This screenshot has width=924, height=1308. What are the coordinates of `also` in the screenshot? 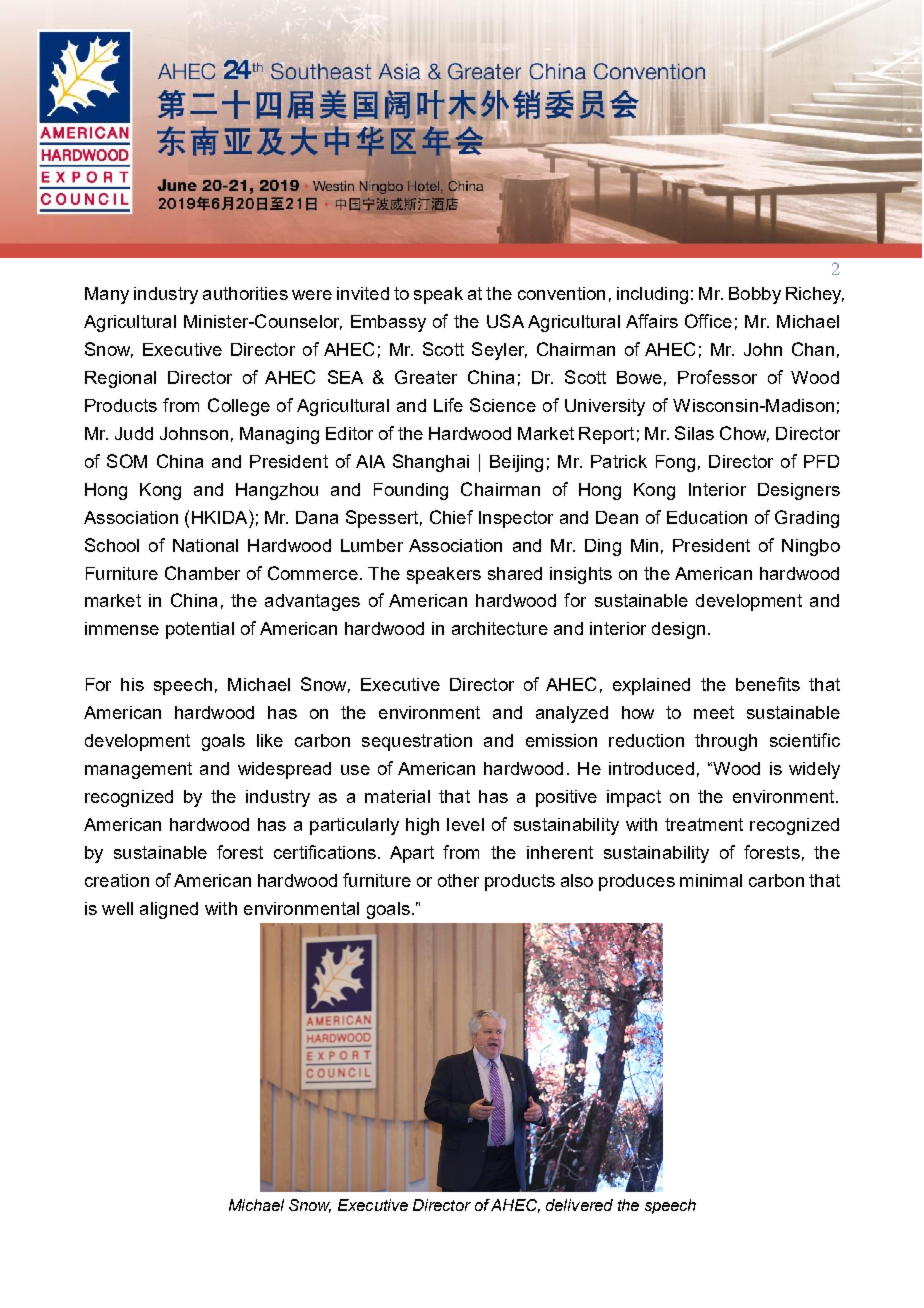 It's located at (577, 880).
